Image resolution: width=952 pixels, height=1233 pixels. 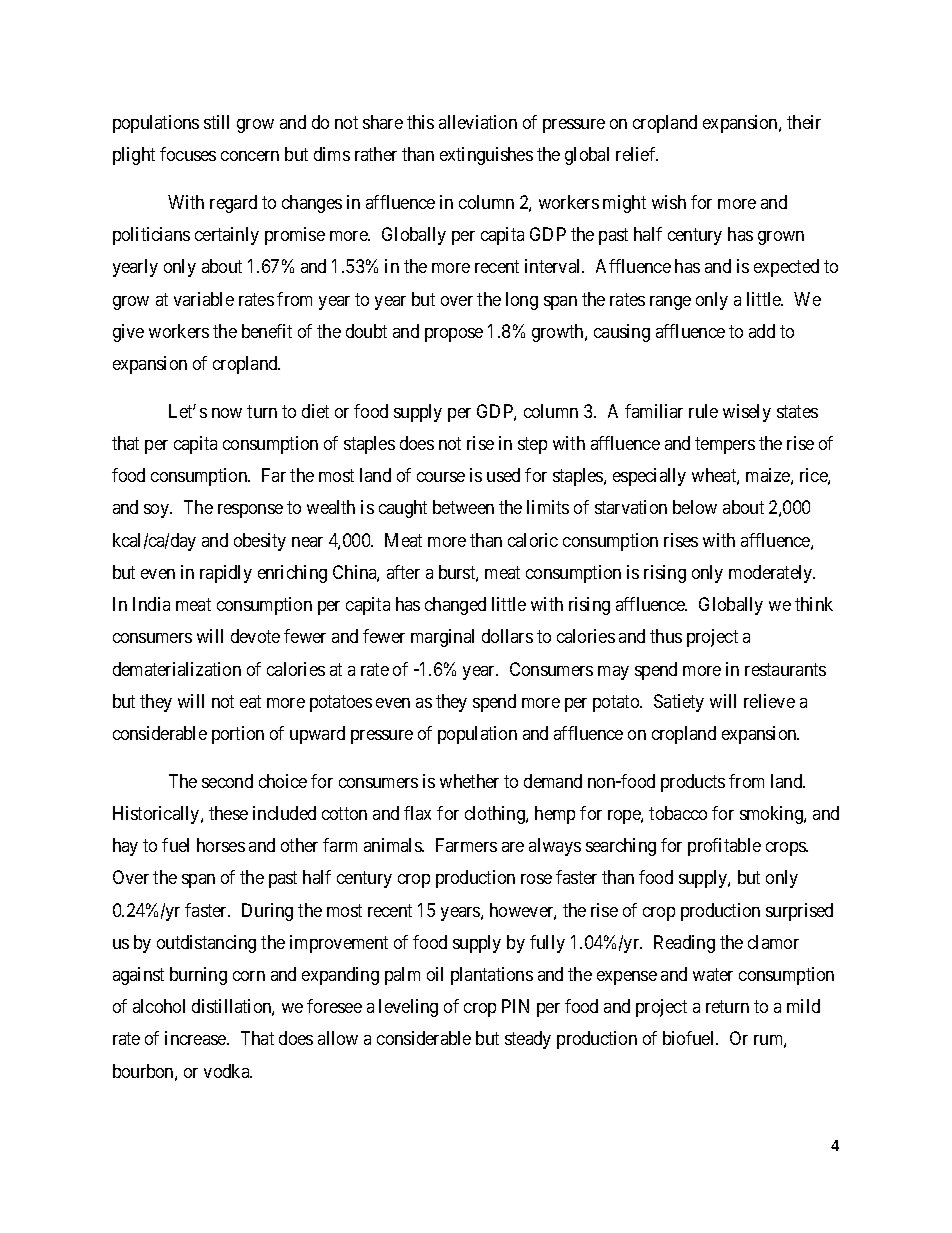 I want to click on their, so click(x=804, y=122).
